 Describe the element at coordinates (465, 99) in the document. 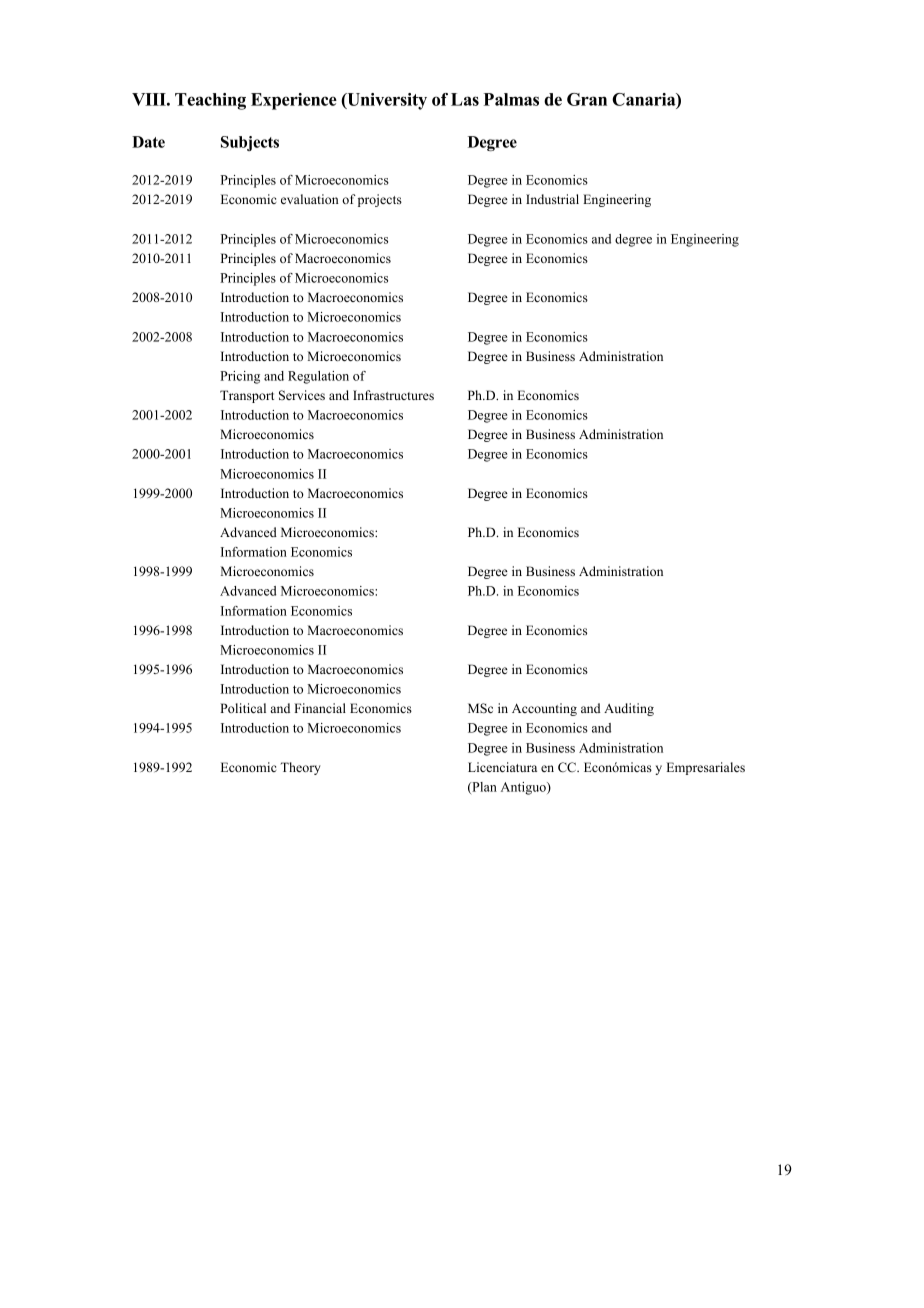

I see `Las` at that location.
